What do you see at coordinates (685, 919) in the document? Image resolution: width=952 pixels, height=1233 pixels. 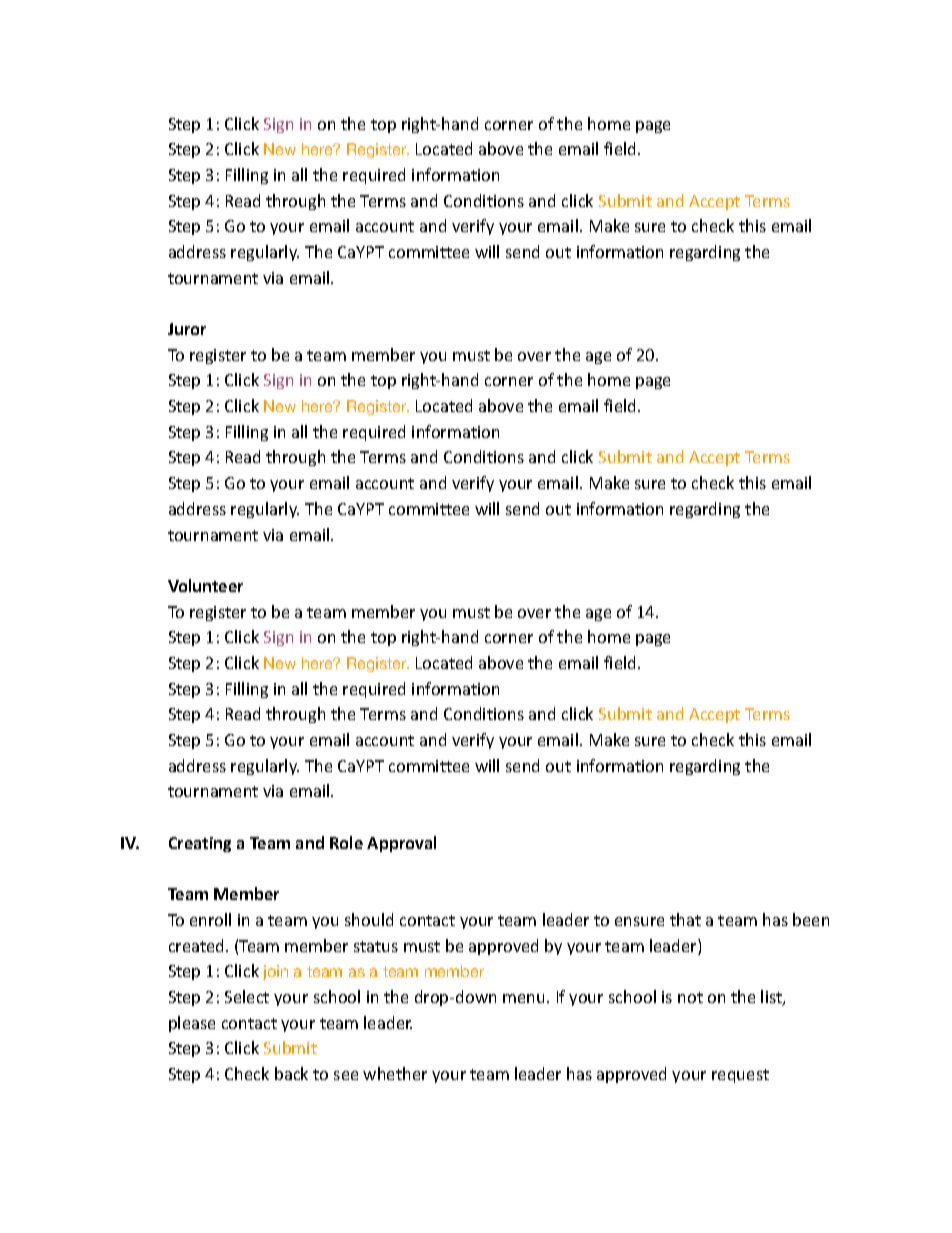 I see `that` at bounding box center [685, 919].
